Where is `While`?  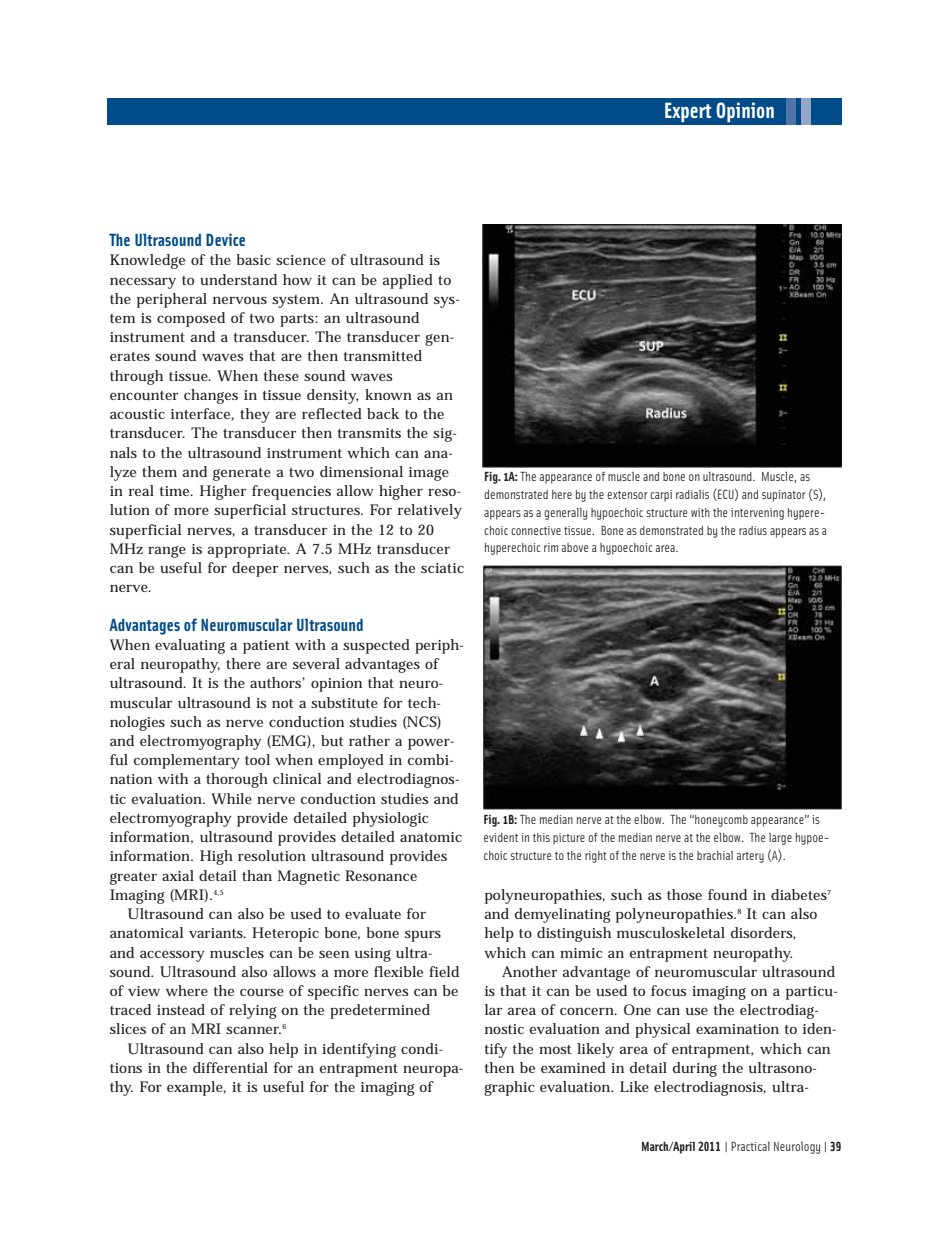
While is located at coordinates (231, 798).
